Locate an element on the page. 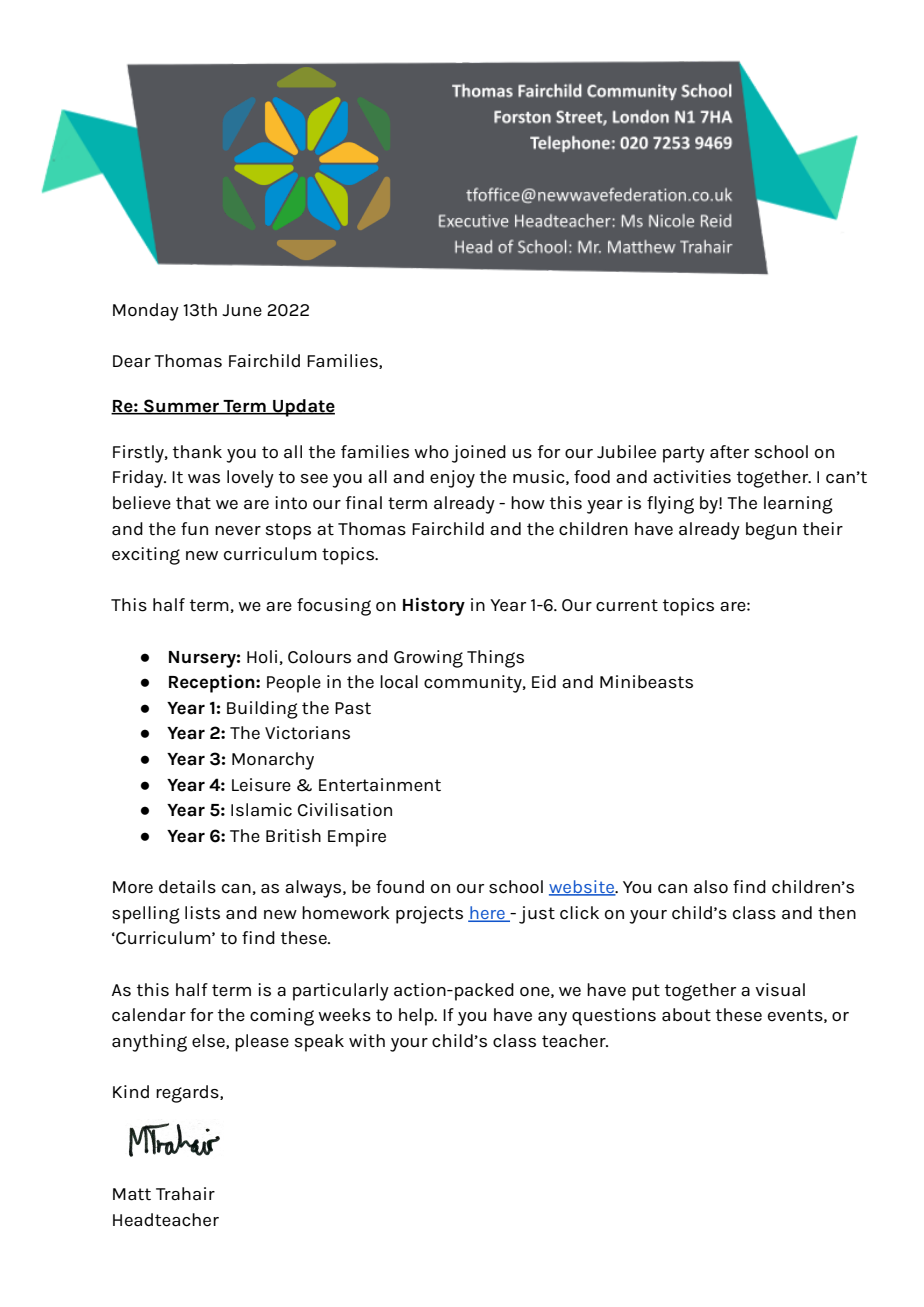  joined is located at coordinates (479, 454).
